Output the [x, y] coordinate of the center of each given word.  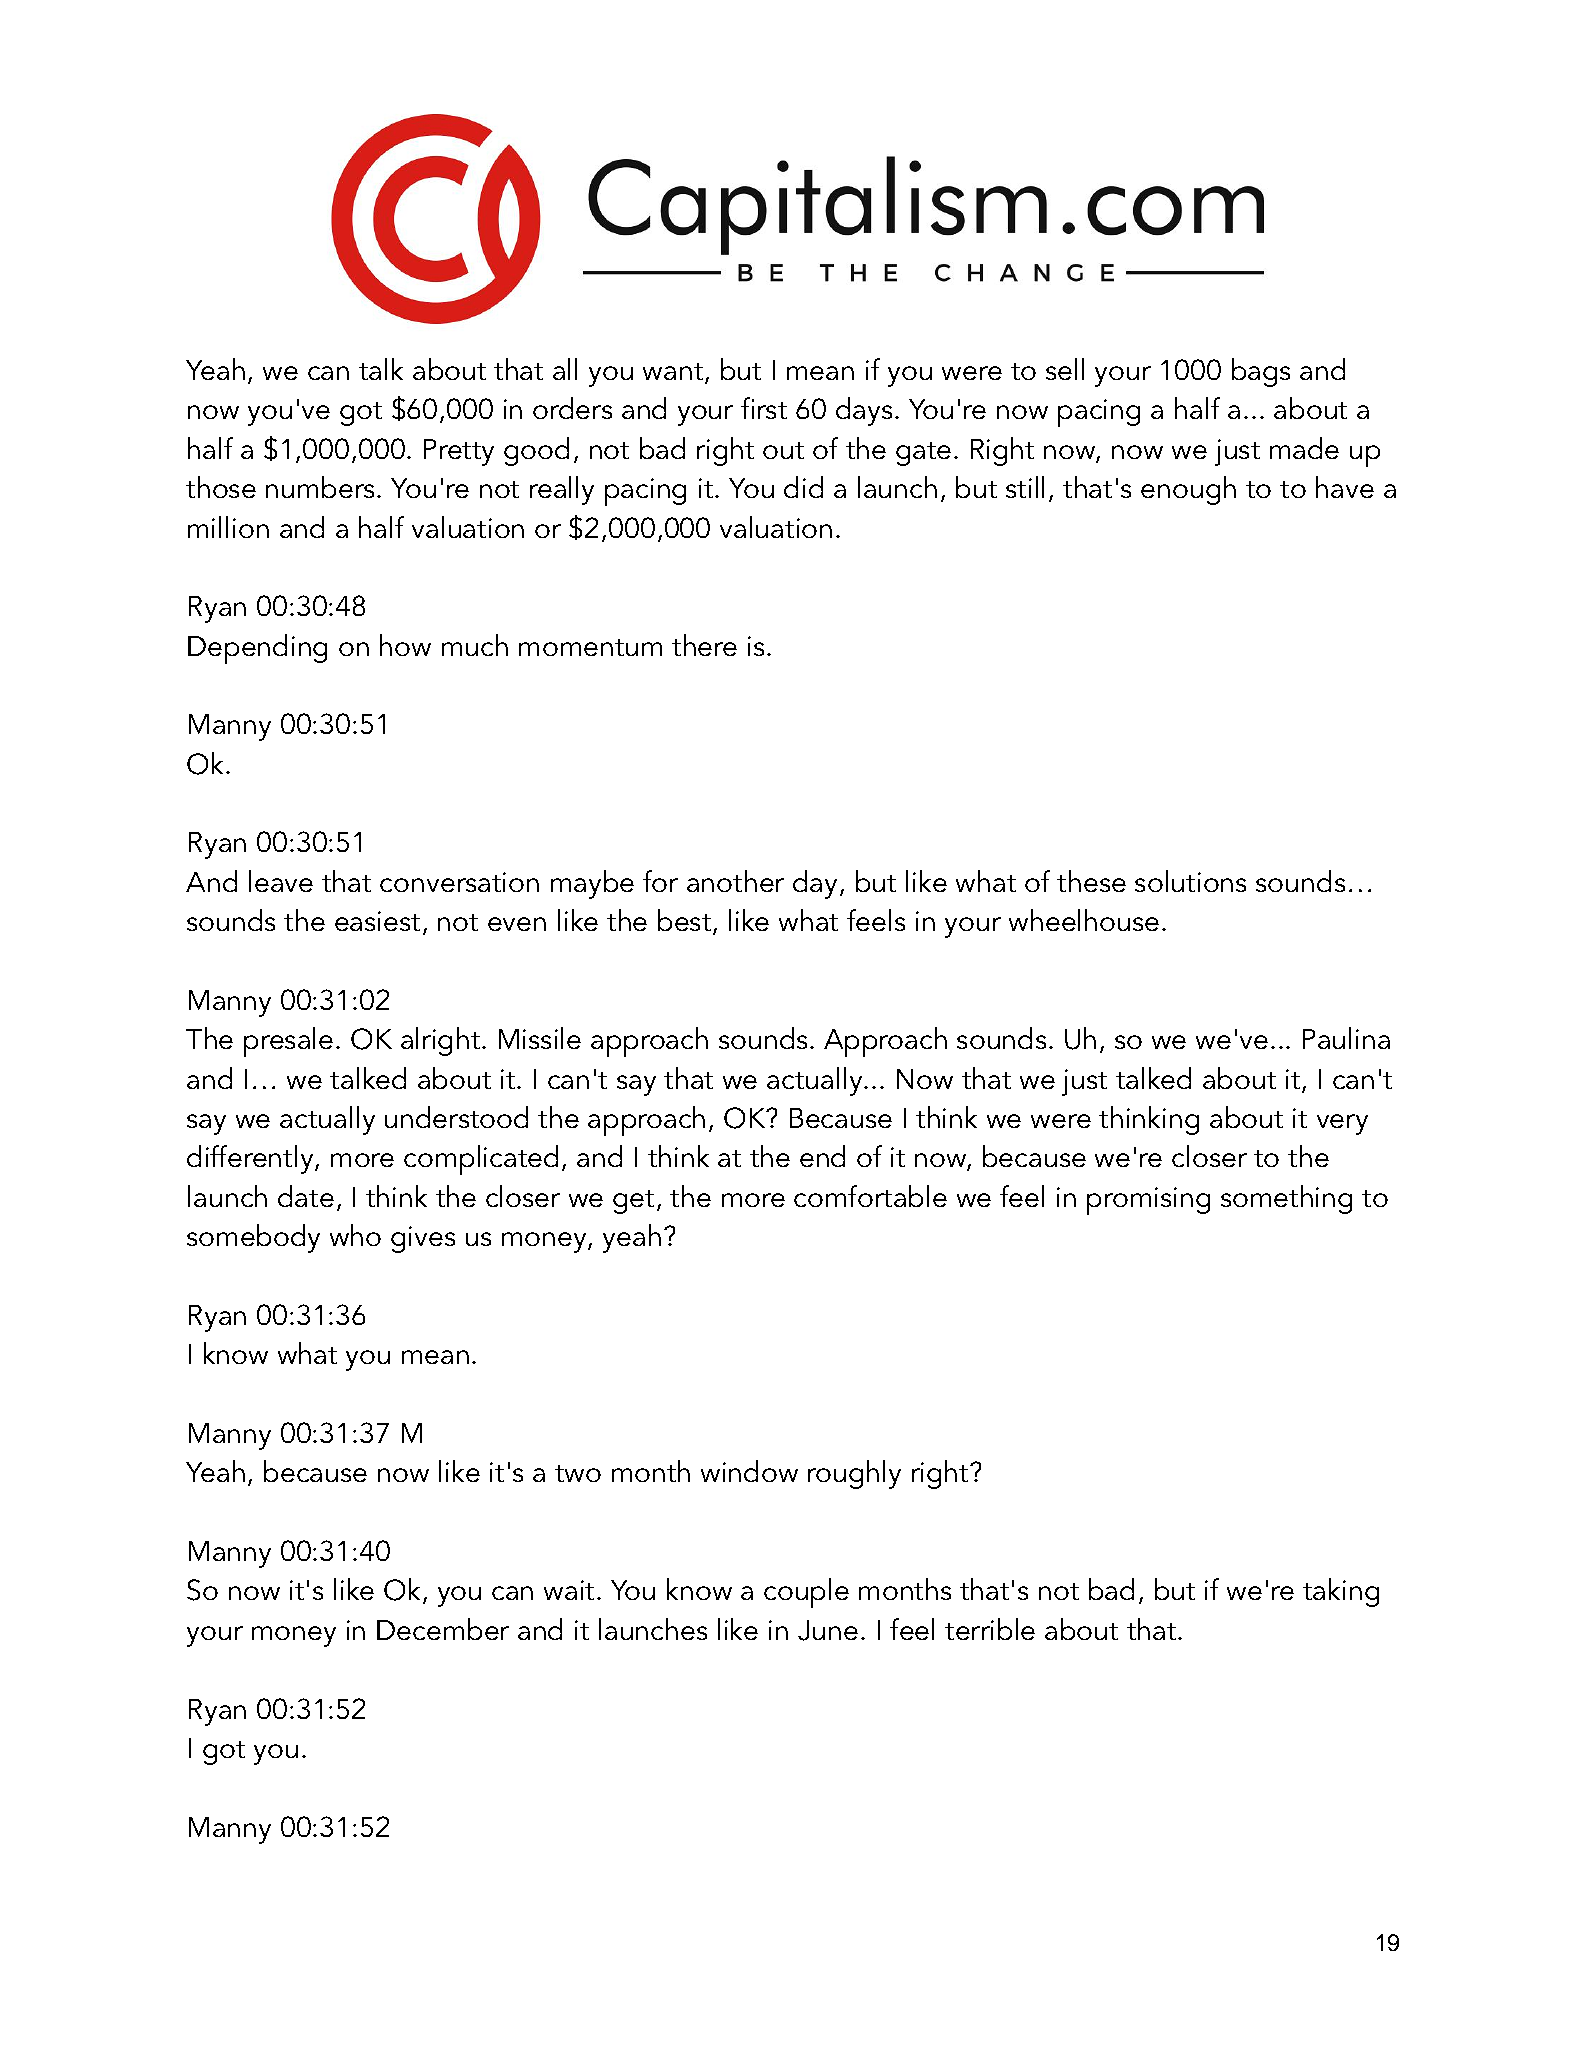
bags [1261, 372]
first [764, 408]
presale [288, 1042]
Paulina [1346, 1038]
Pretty [459, 452]
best [686, 922]
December [443, 1629]
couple [806, 1593]
